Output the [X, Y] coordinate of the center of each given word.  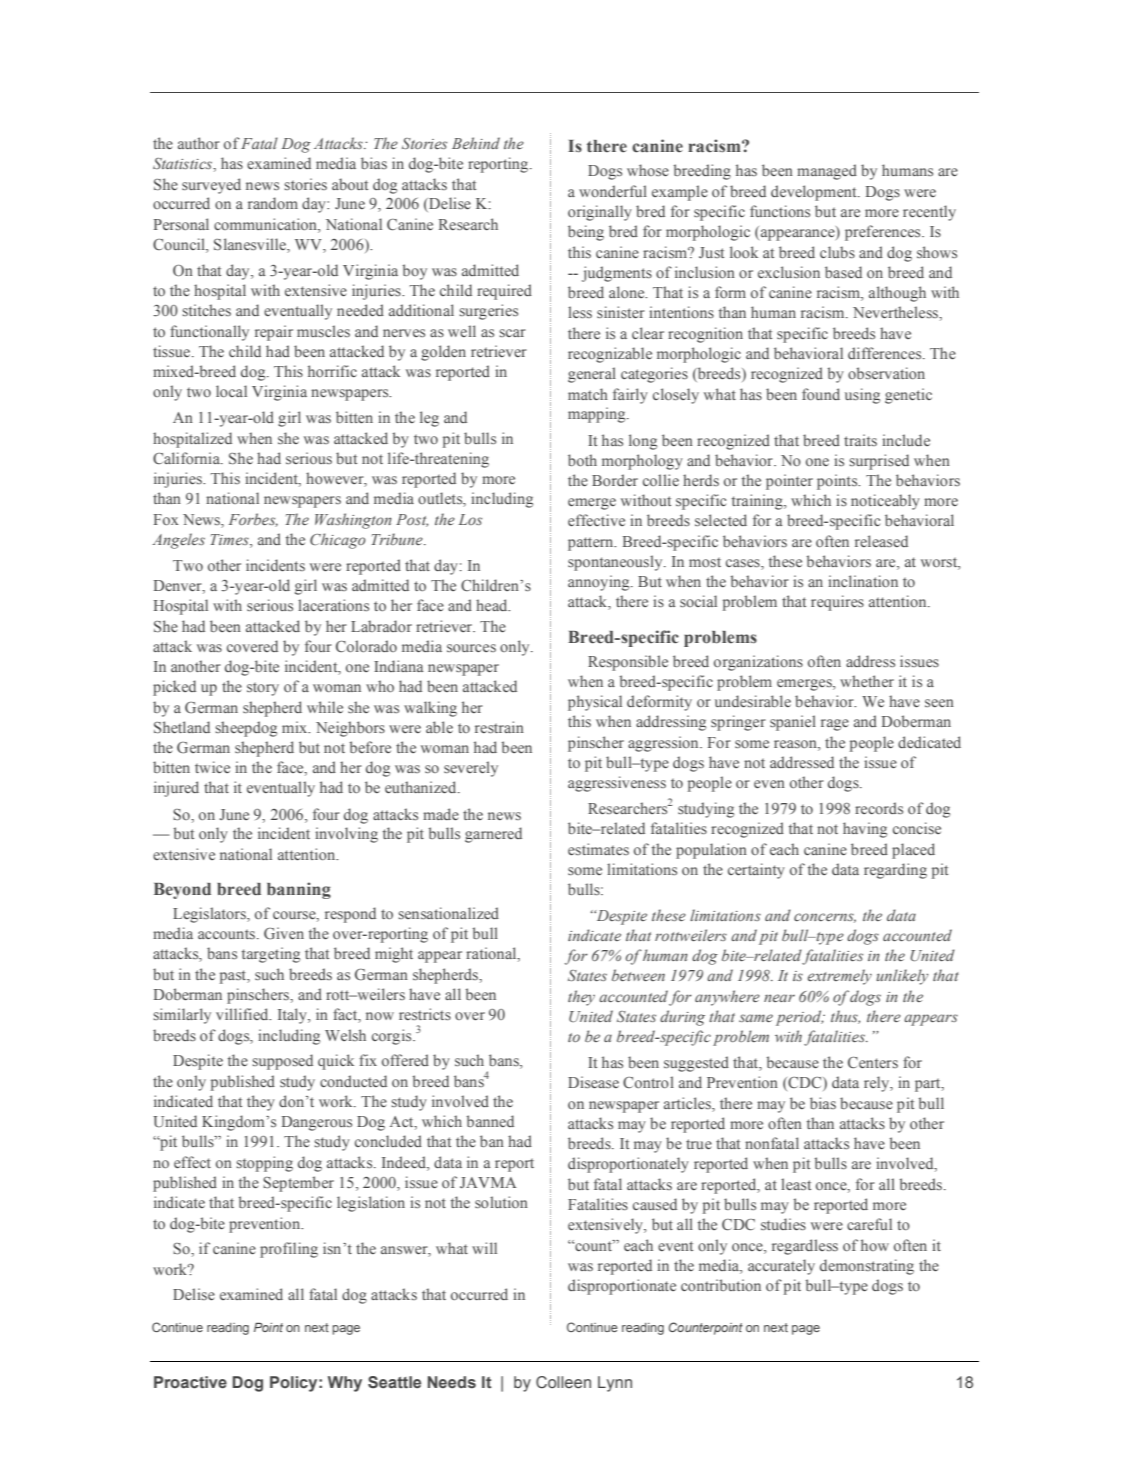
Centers [873, 1062]
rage [835, 725]
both [582, 460]
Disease [593, 1082]
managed [827, 172]
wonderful [613, 191]
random [273, 203]
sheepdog [246, 729]
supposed [282, 1062]
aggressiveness [617, 784]
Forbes [253, 520]
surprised [879, 462]
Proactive [190, 1382]
